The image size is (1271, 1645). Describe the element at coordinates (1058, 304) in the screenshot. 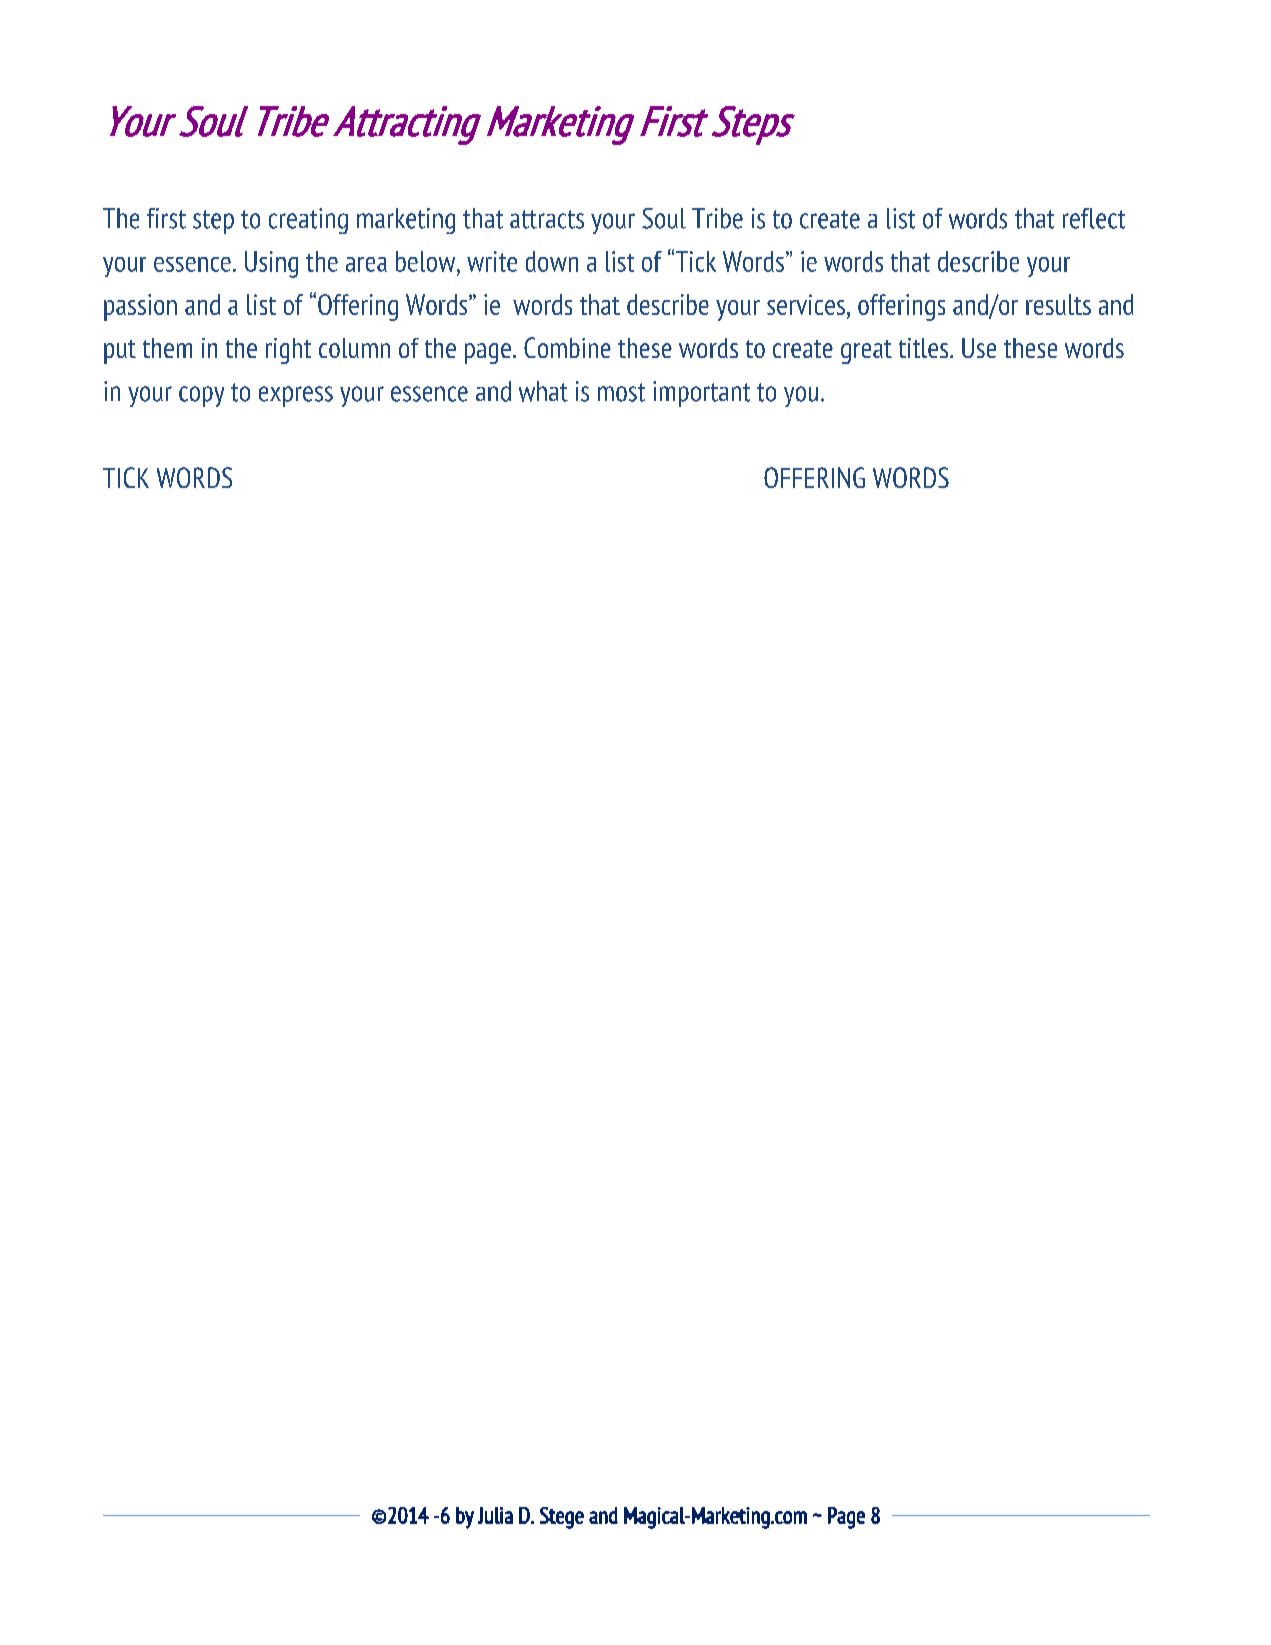

I see `results` at that location.
